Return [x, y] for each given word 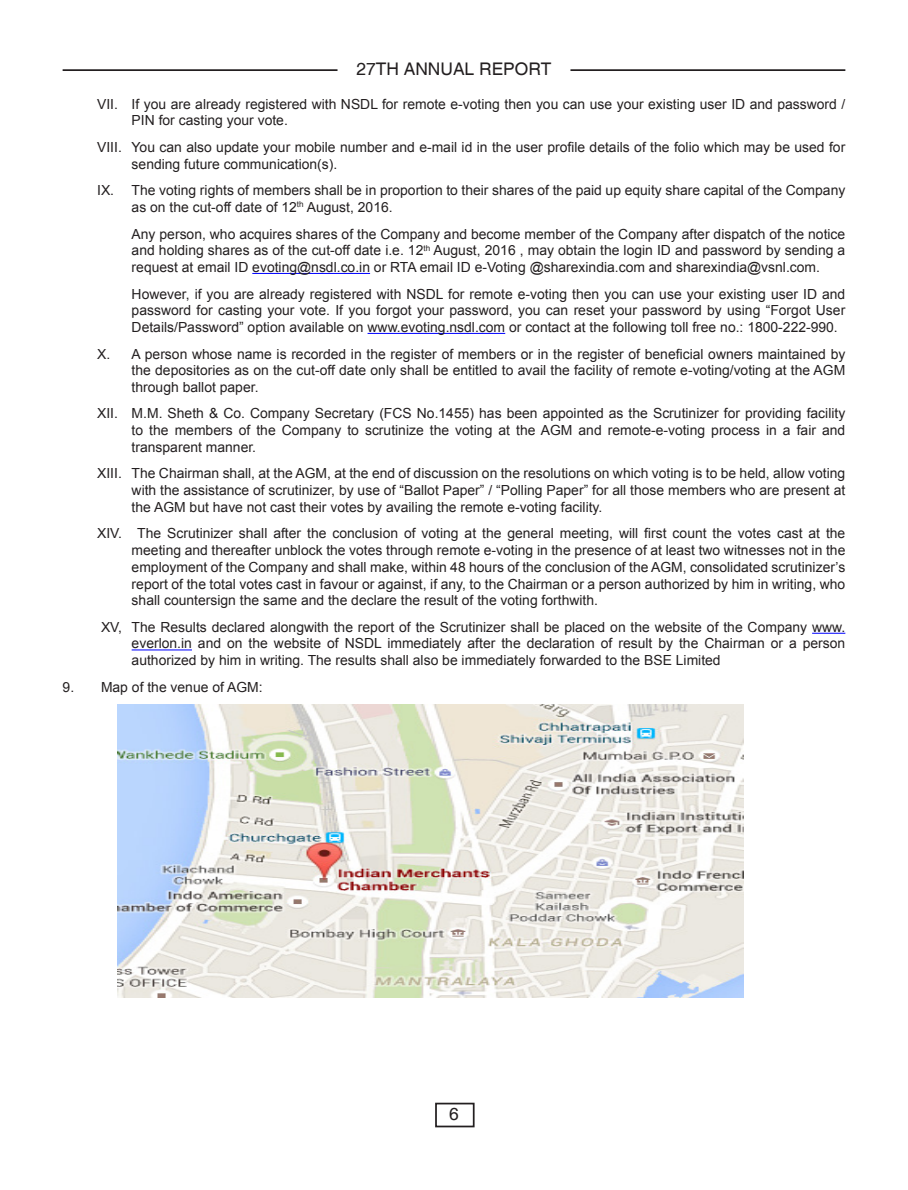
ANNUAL [439, 69]
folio [686, 146]
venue [189, 688]
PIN [143, 120]
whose [212, 354]
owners [730, 355]
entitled [475, 370]
